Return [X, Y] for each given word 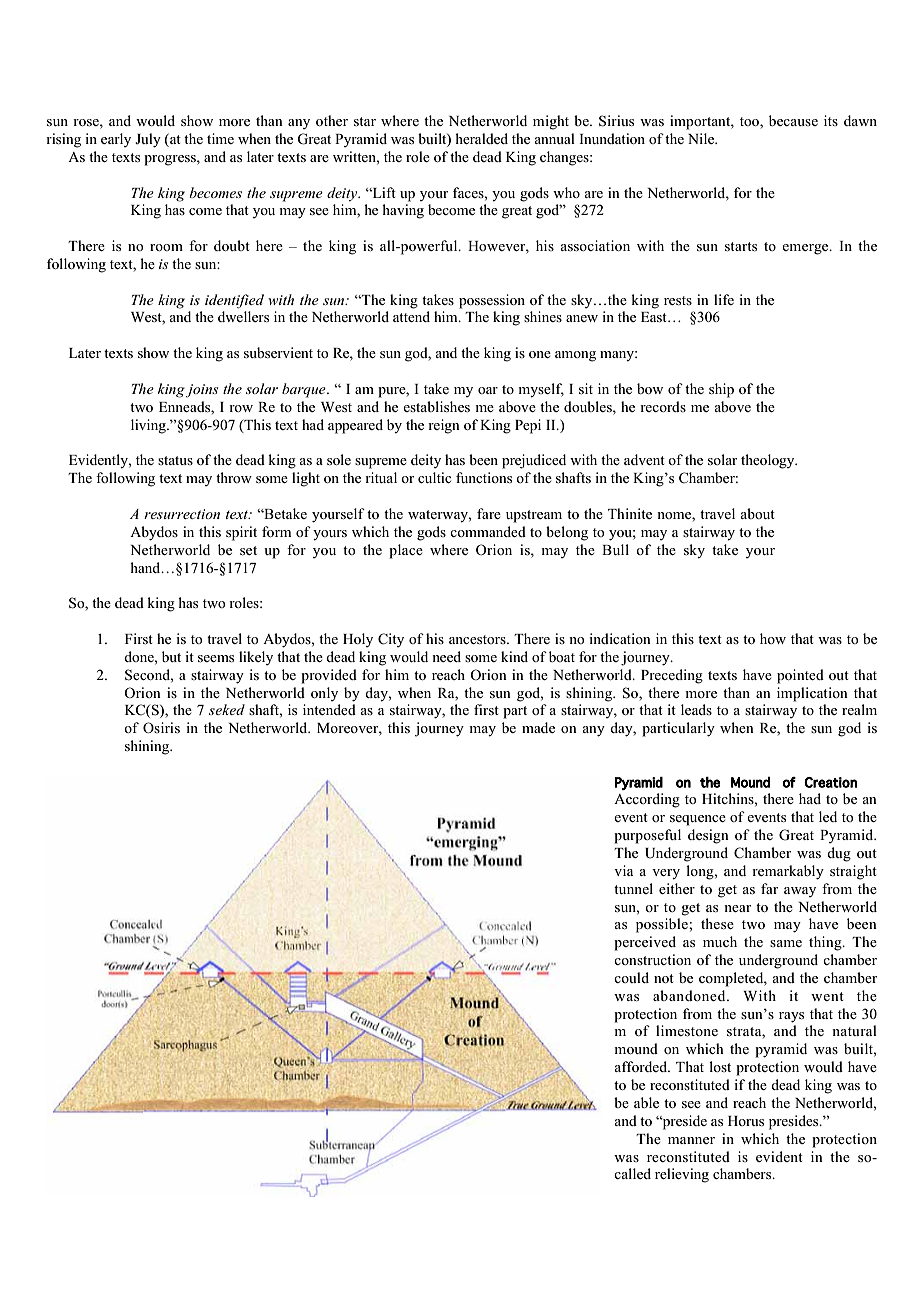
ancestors [478, 639]
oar [488, 390]
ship [721, 390]
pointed [800, 676]
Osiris [161, 727]
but [171, 656]
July [148, 140]
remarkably [788, 872]
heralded [481, 138]
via [623, 870]
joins [202, 391]
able [646, 1102]
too [750, 121]
